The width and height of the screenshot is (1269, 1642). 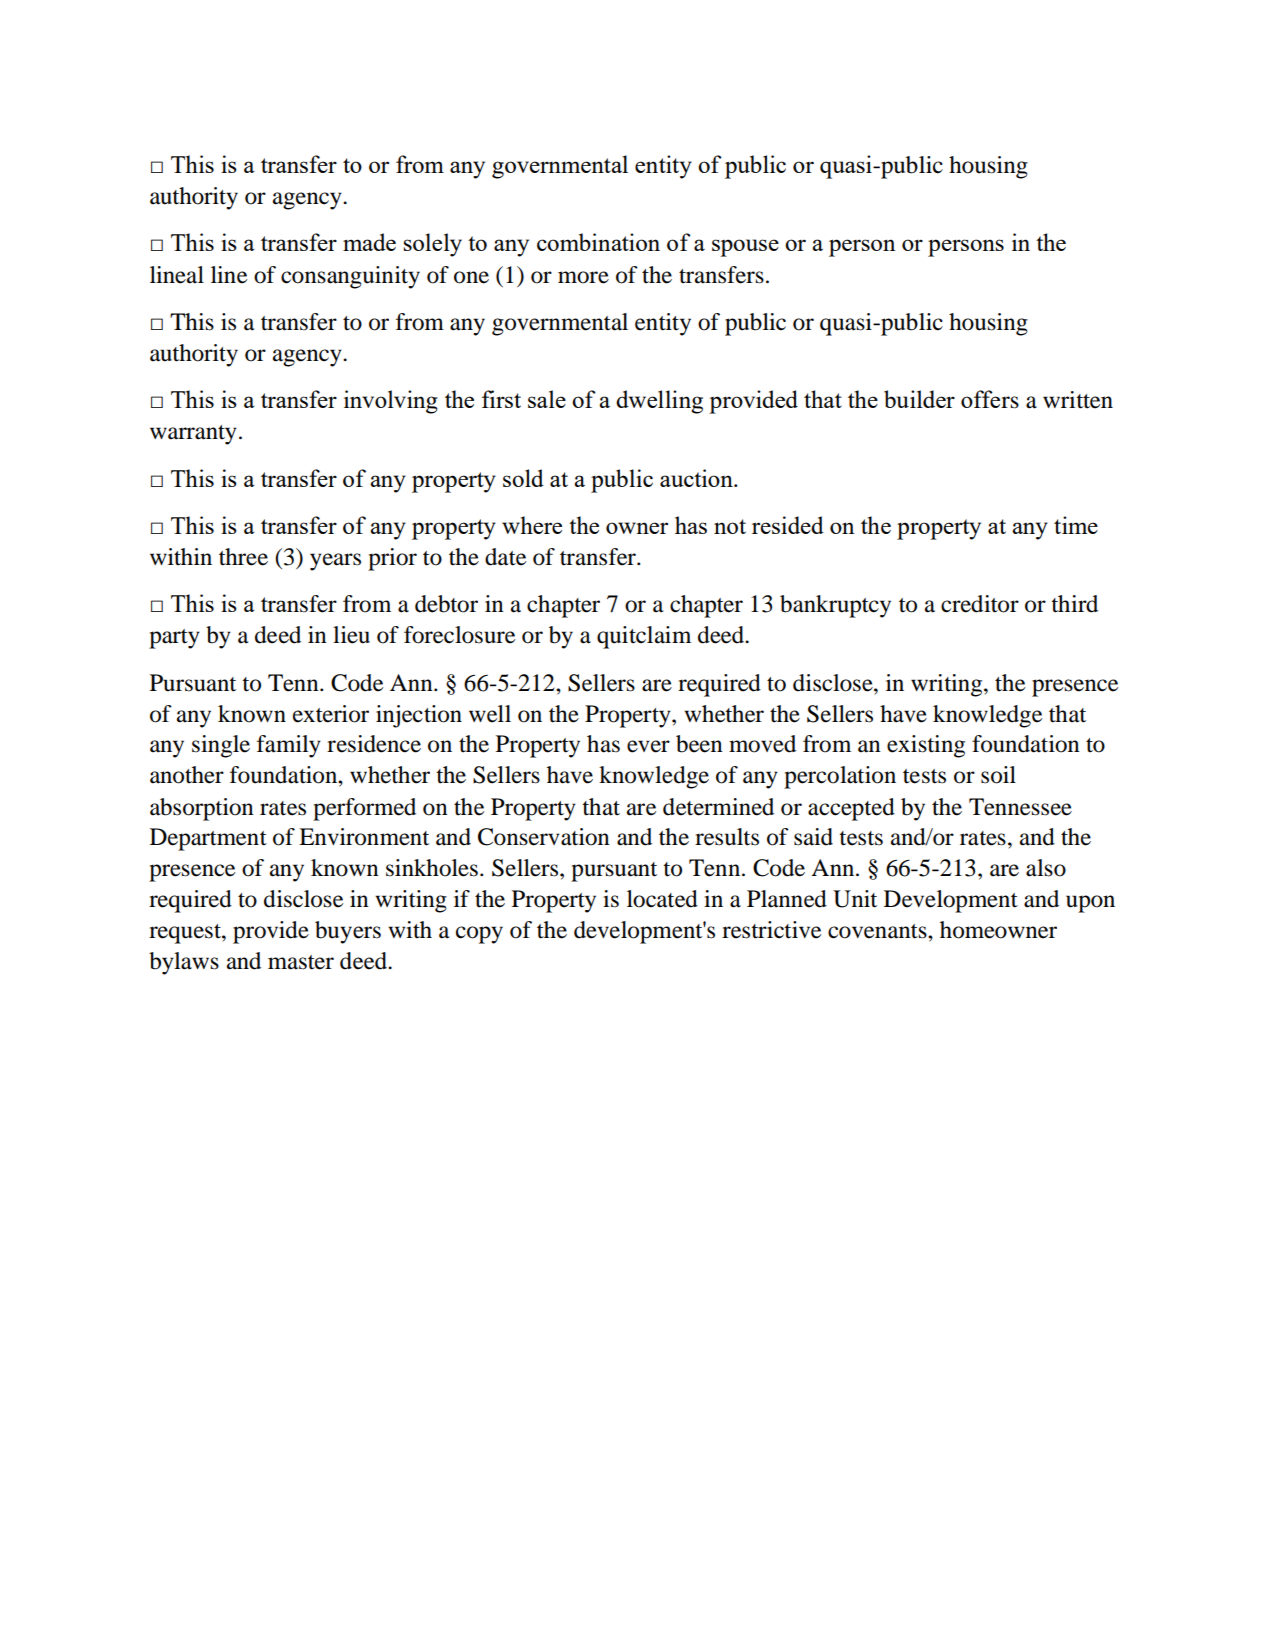 I want to click on ever, so click(x=648, y=746).
